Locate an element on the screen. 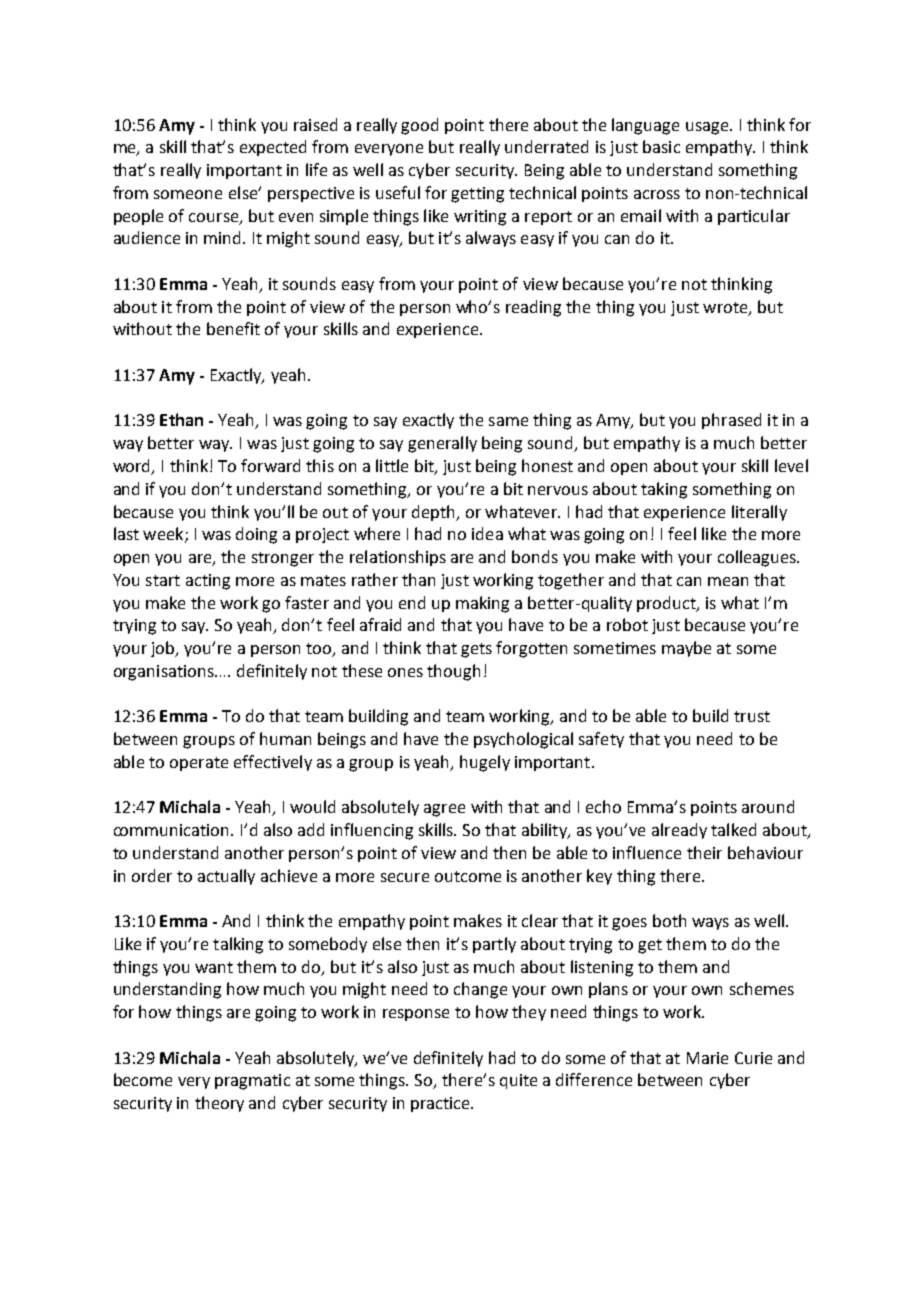 The image size is (924, 1308). theory is located at coordinates (219, 1104).
